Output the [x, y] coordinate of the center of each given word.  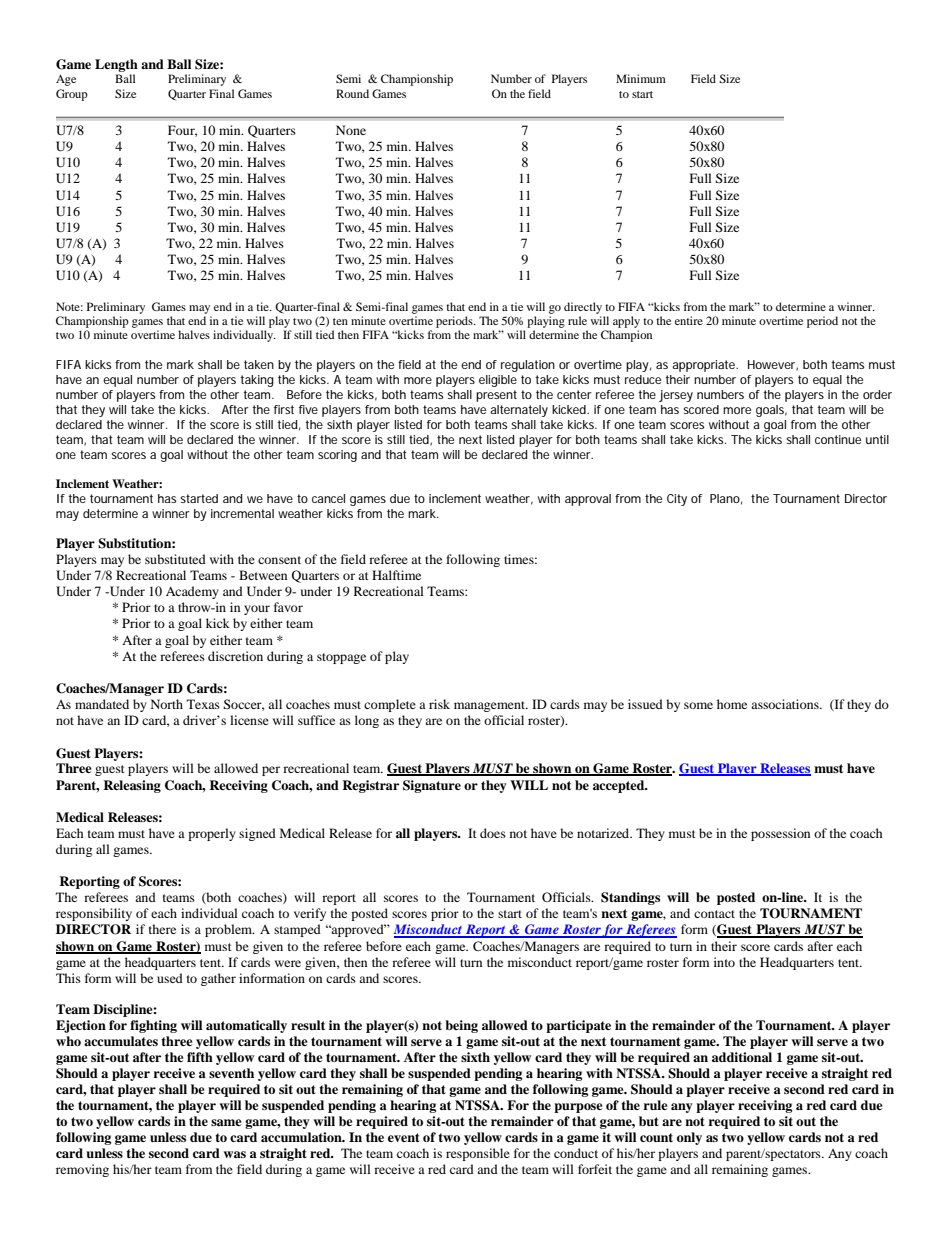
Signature [432, 786]
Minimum [641, 78]
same [226, 1122]
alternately [519, 411]
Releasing [132, 786]
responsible [478, 1154]
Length [116, 65]
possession [780, 834]
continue [838, 439]
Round [352, 93]
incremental [242, 513]
